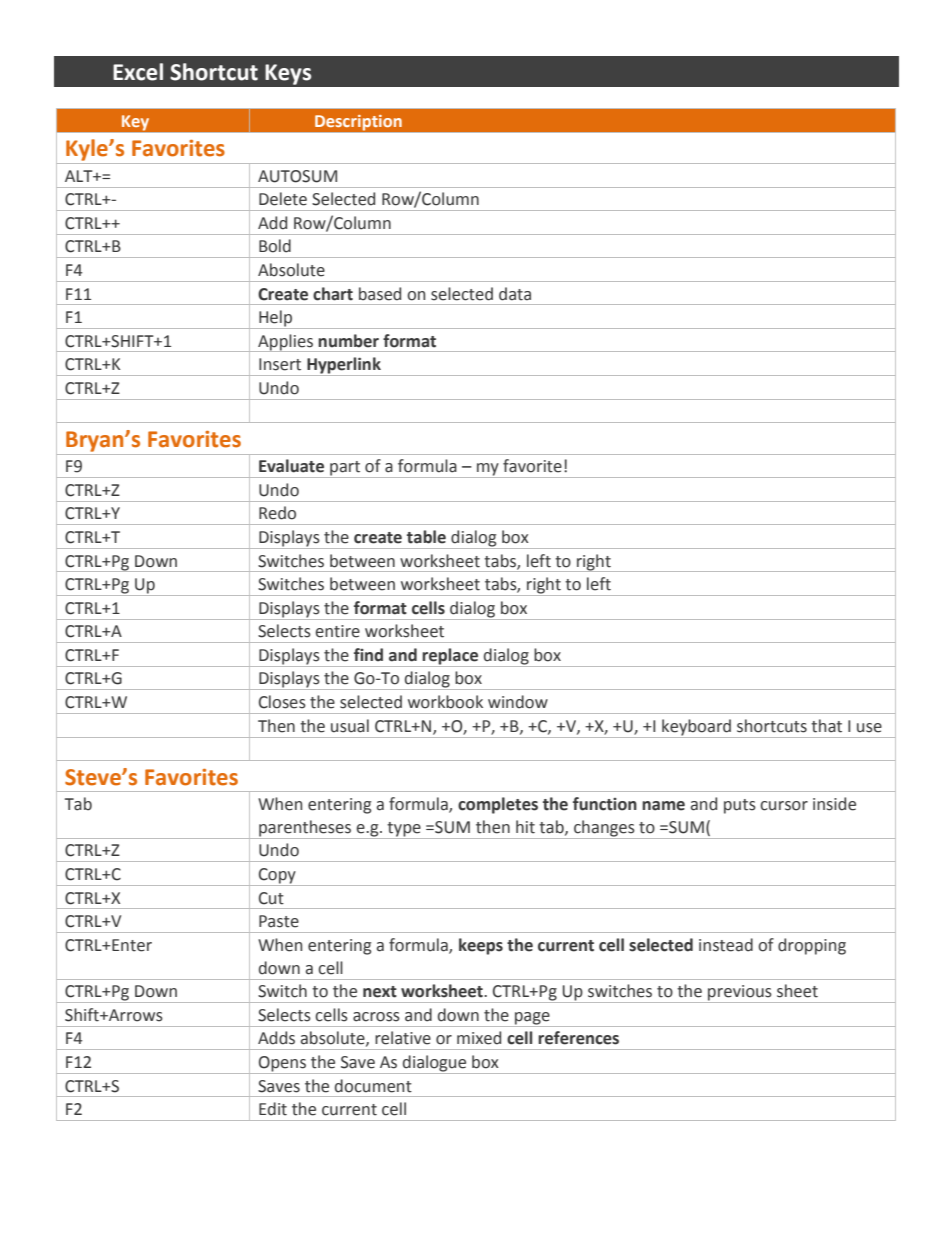 Image resolution: width=952 pixels, height=1233 pixels. I want to click on Opens, so click(282, 1065).
